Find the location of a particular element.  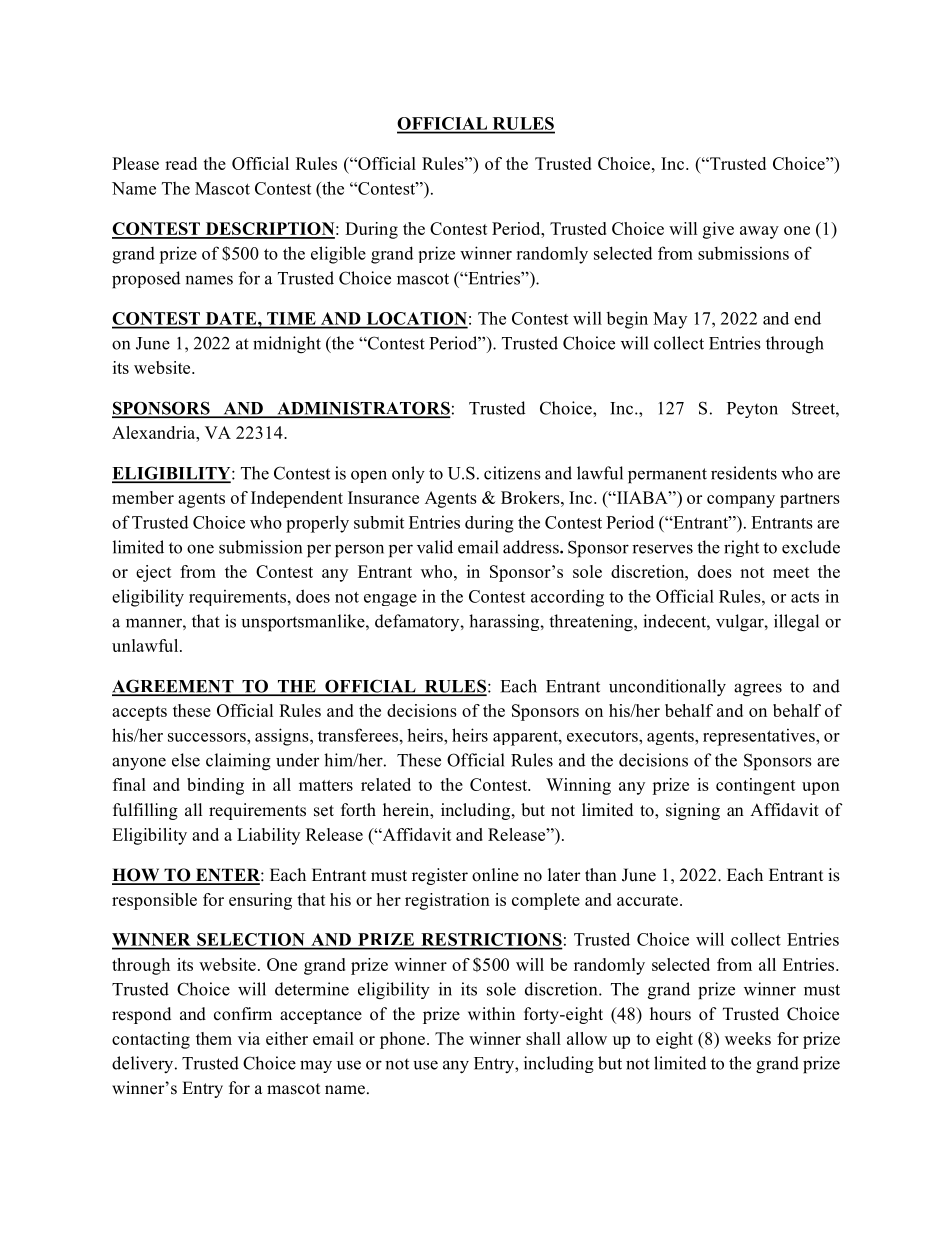

agrees is located at coordinates (758, 690).
